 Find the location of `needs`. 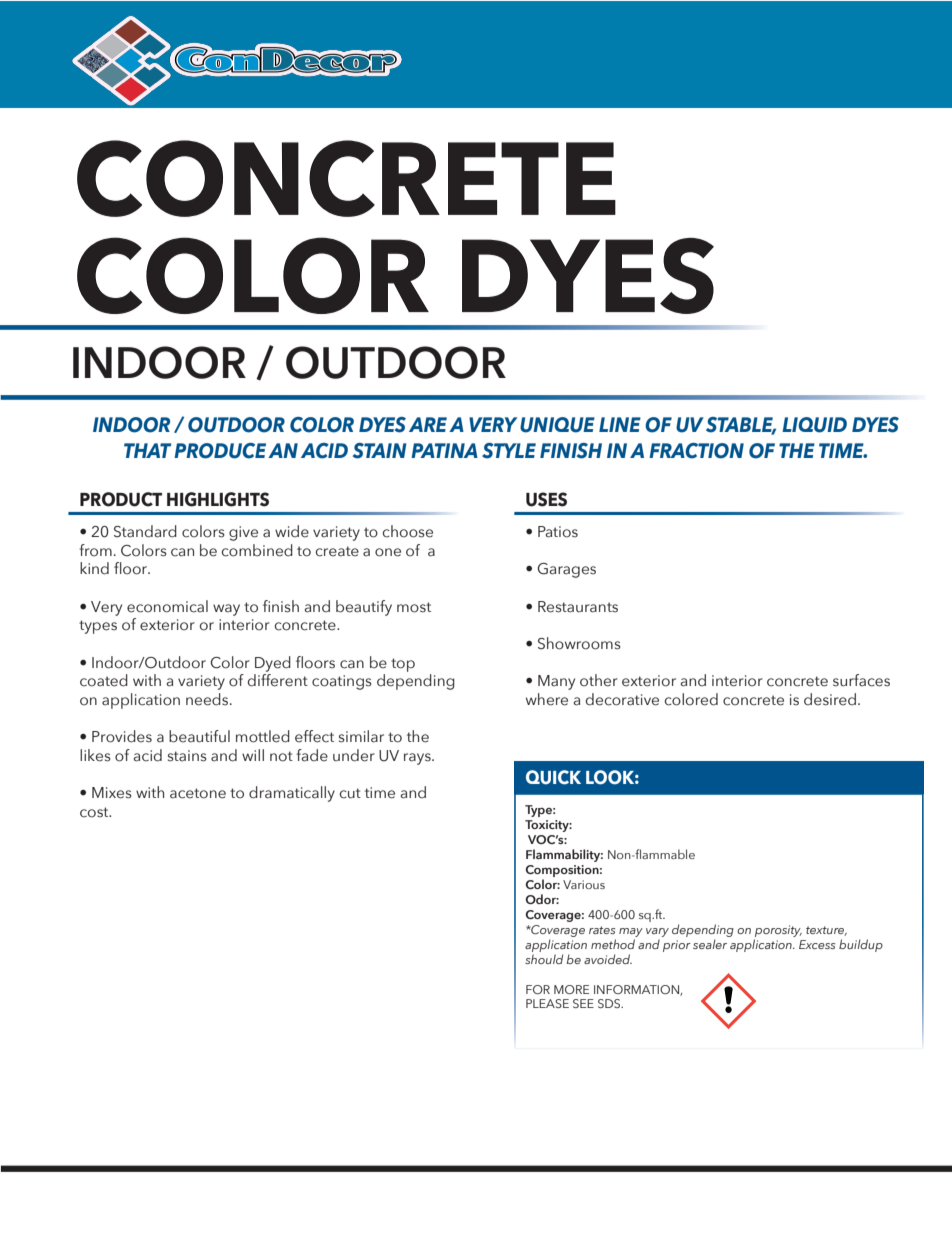

needs is located at coordinates (208, 699).
